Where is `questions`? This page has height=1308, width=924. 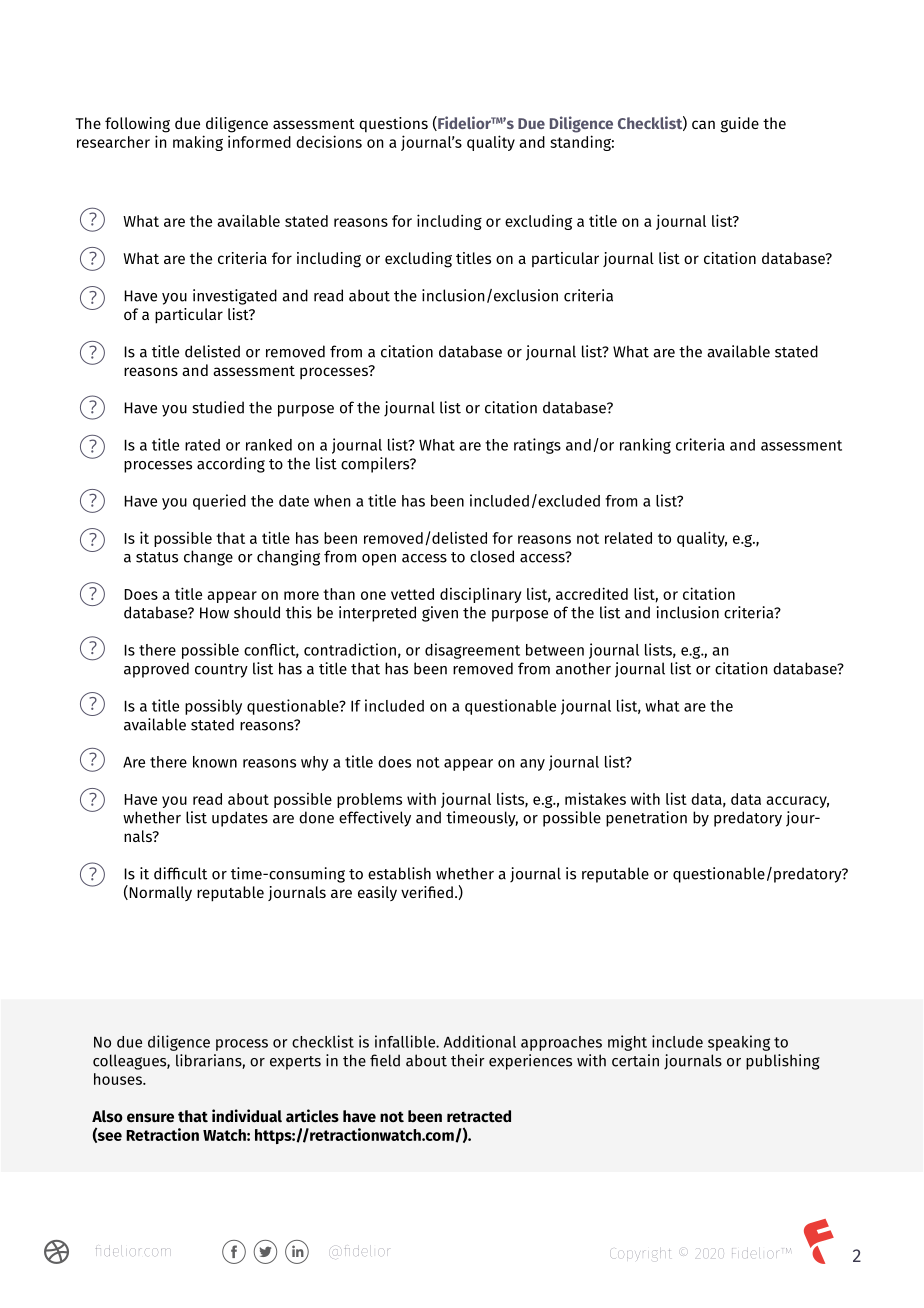 questions is located at coordinates (393, 124).
